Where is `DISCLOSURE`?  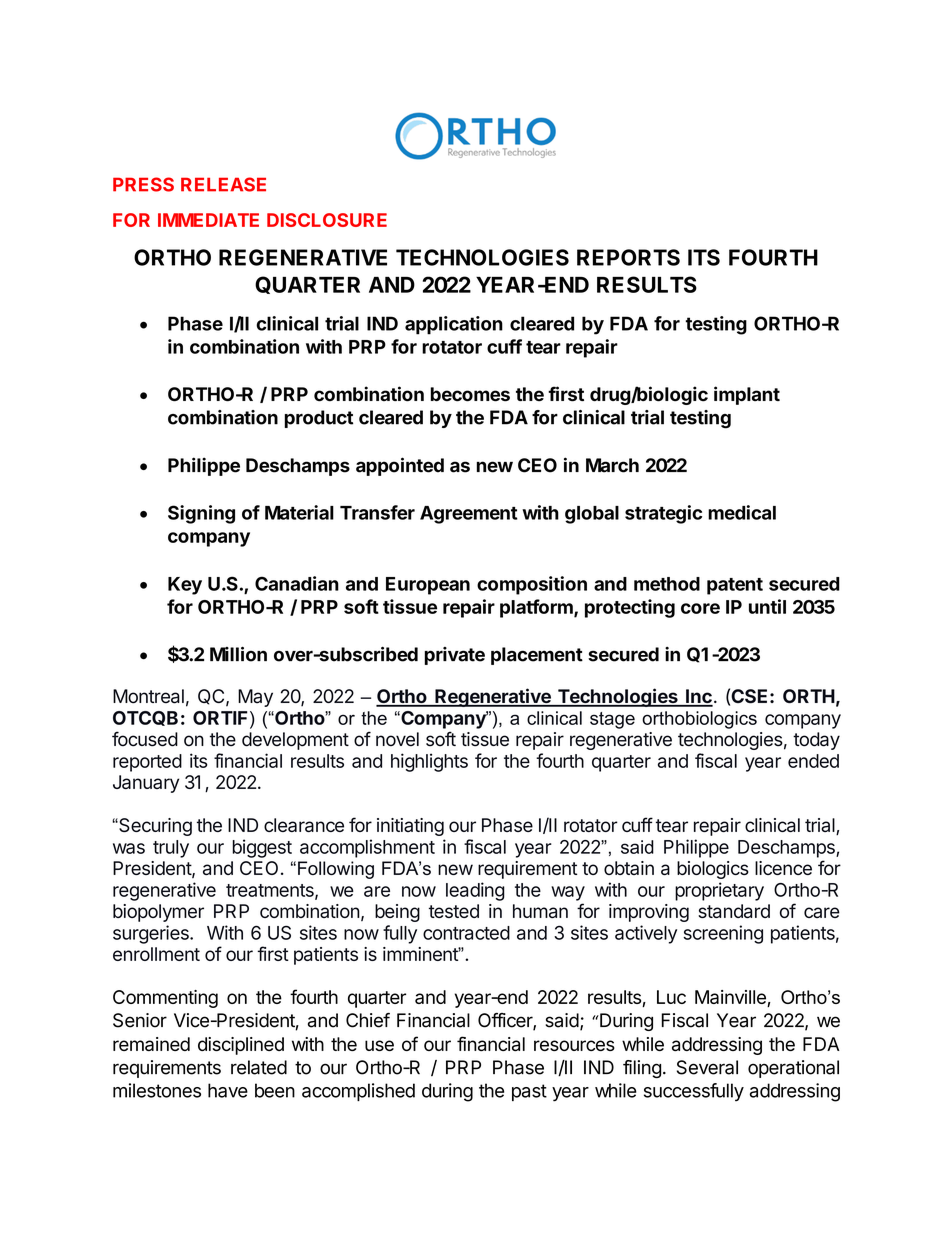 DISCLOSURE is located at coordinates (327, 220).
